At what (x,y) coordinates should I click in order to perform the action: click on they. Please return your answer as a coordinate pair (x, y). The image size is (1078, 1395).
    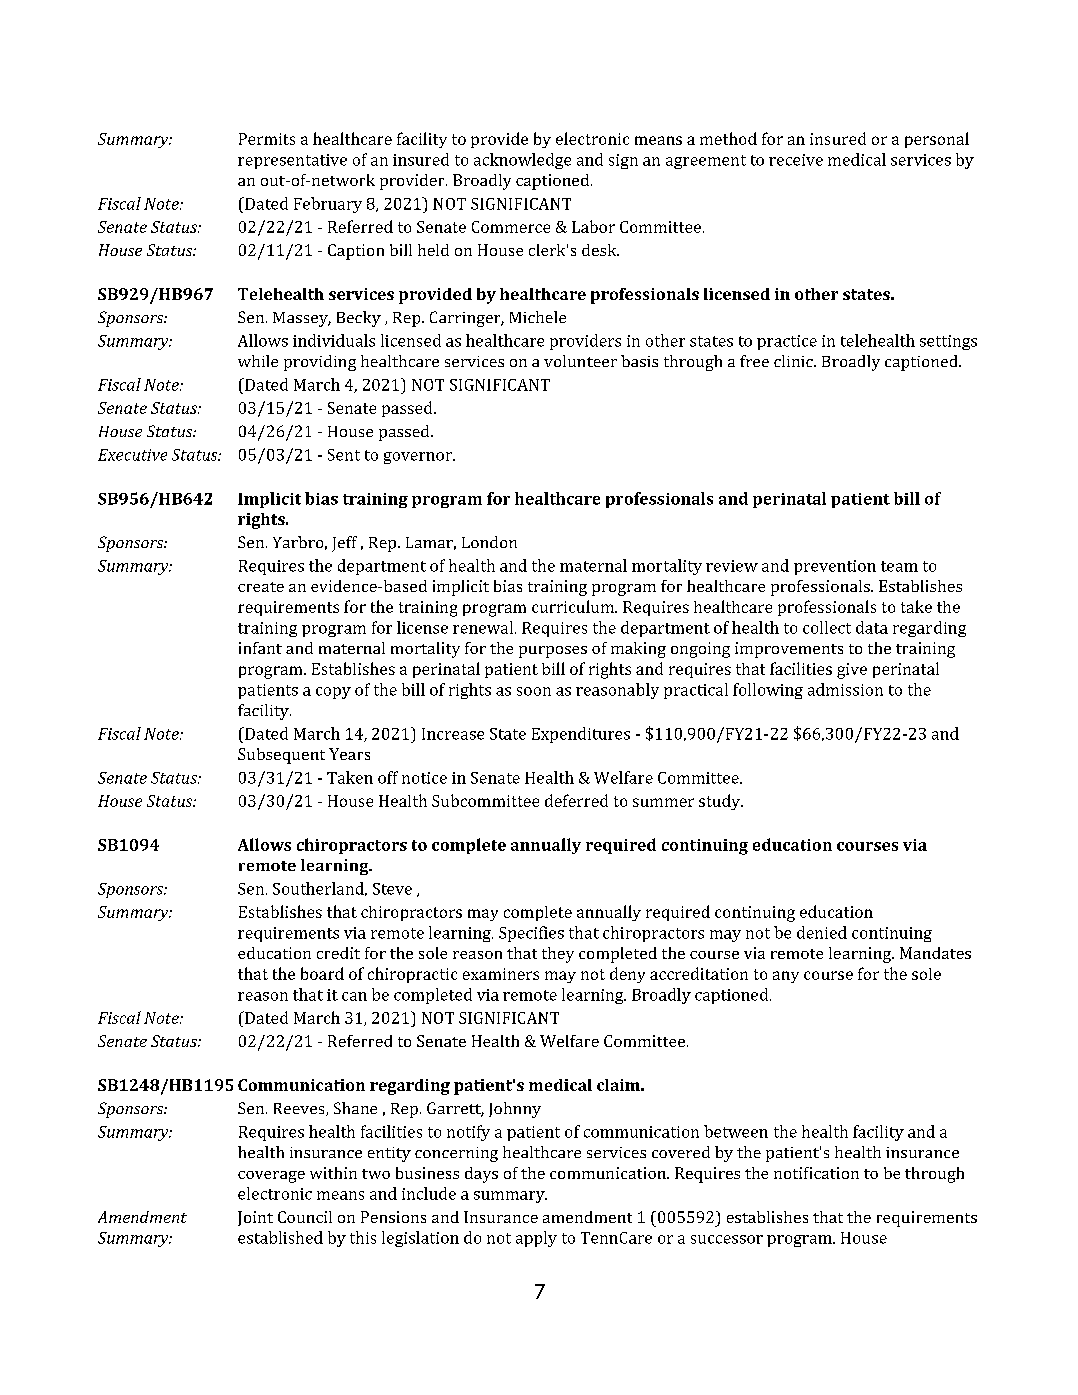
    Looking at the image, I should click on (558, 955).
